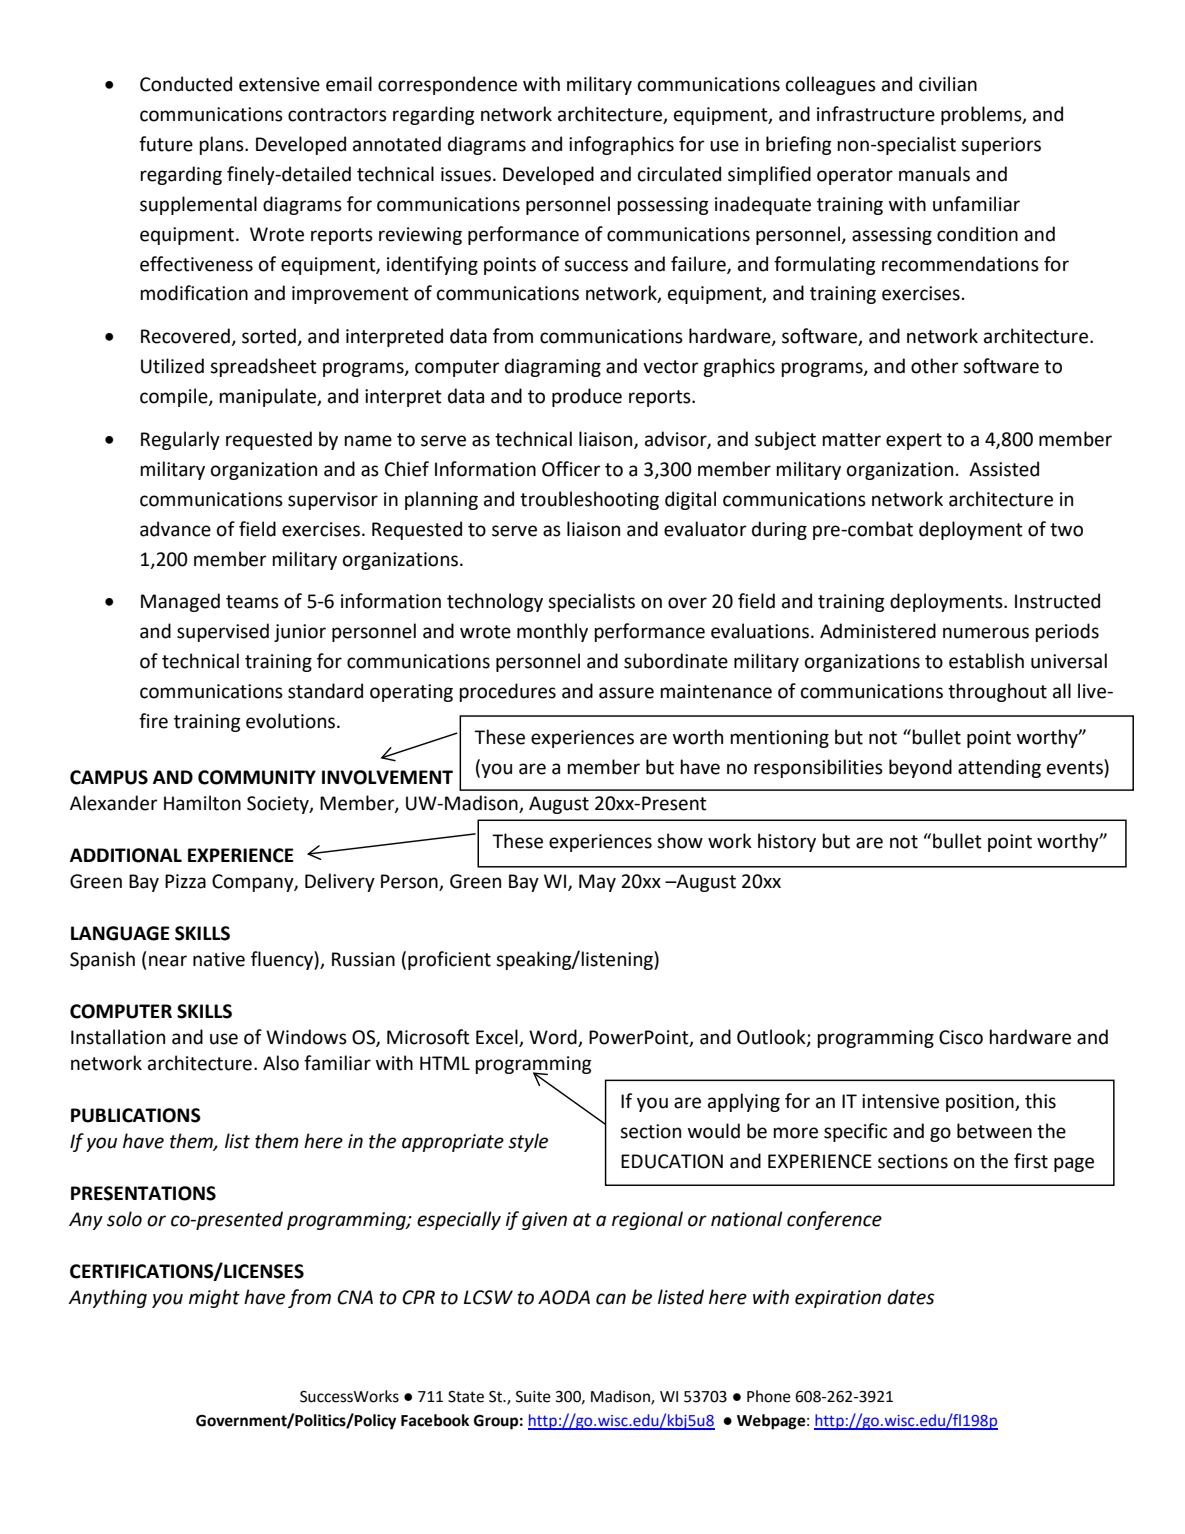  Describe the element at coordinates (180, 440) in the screenshot. I see `Regularly` at that location.
